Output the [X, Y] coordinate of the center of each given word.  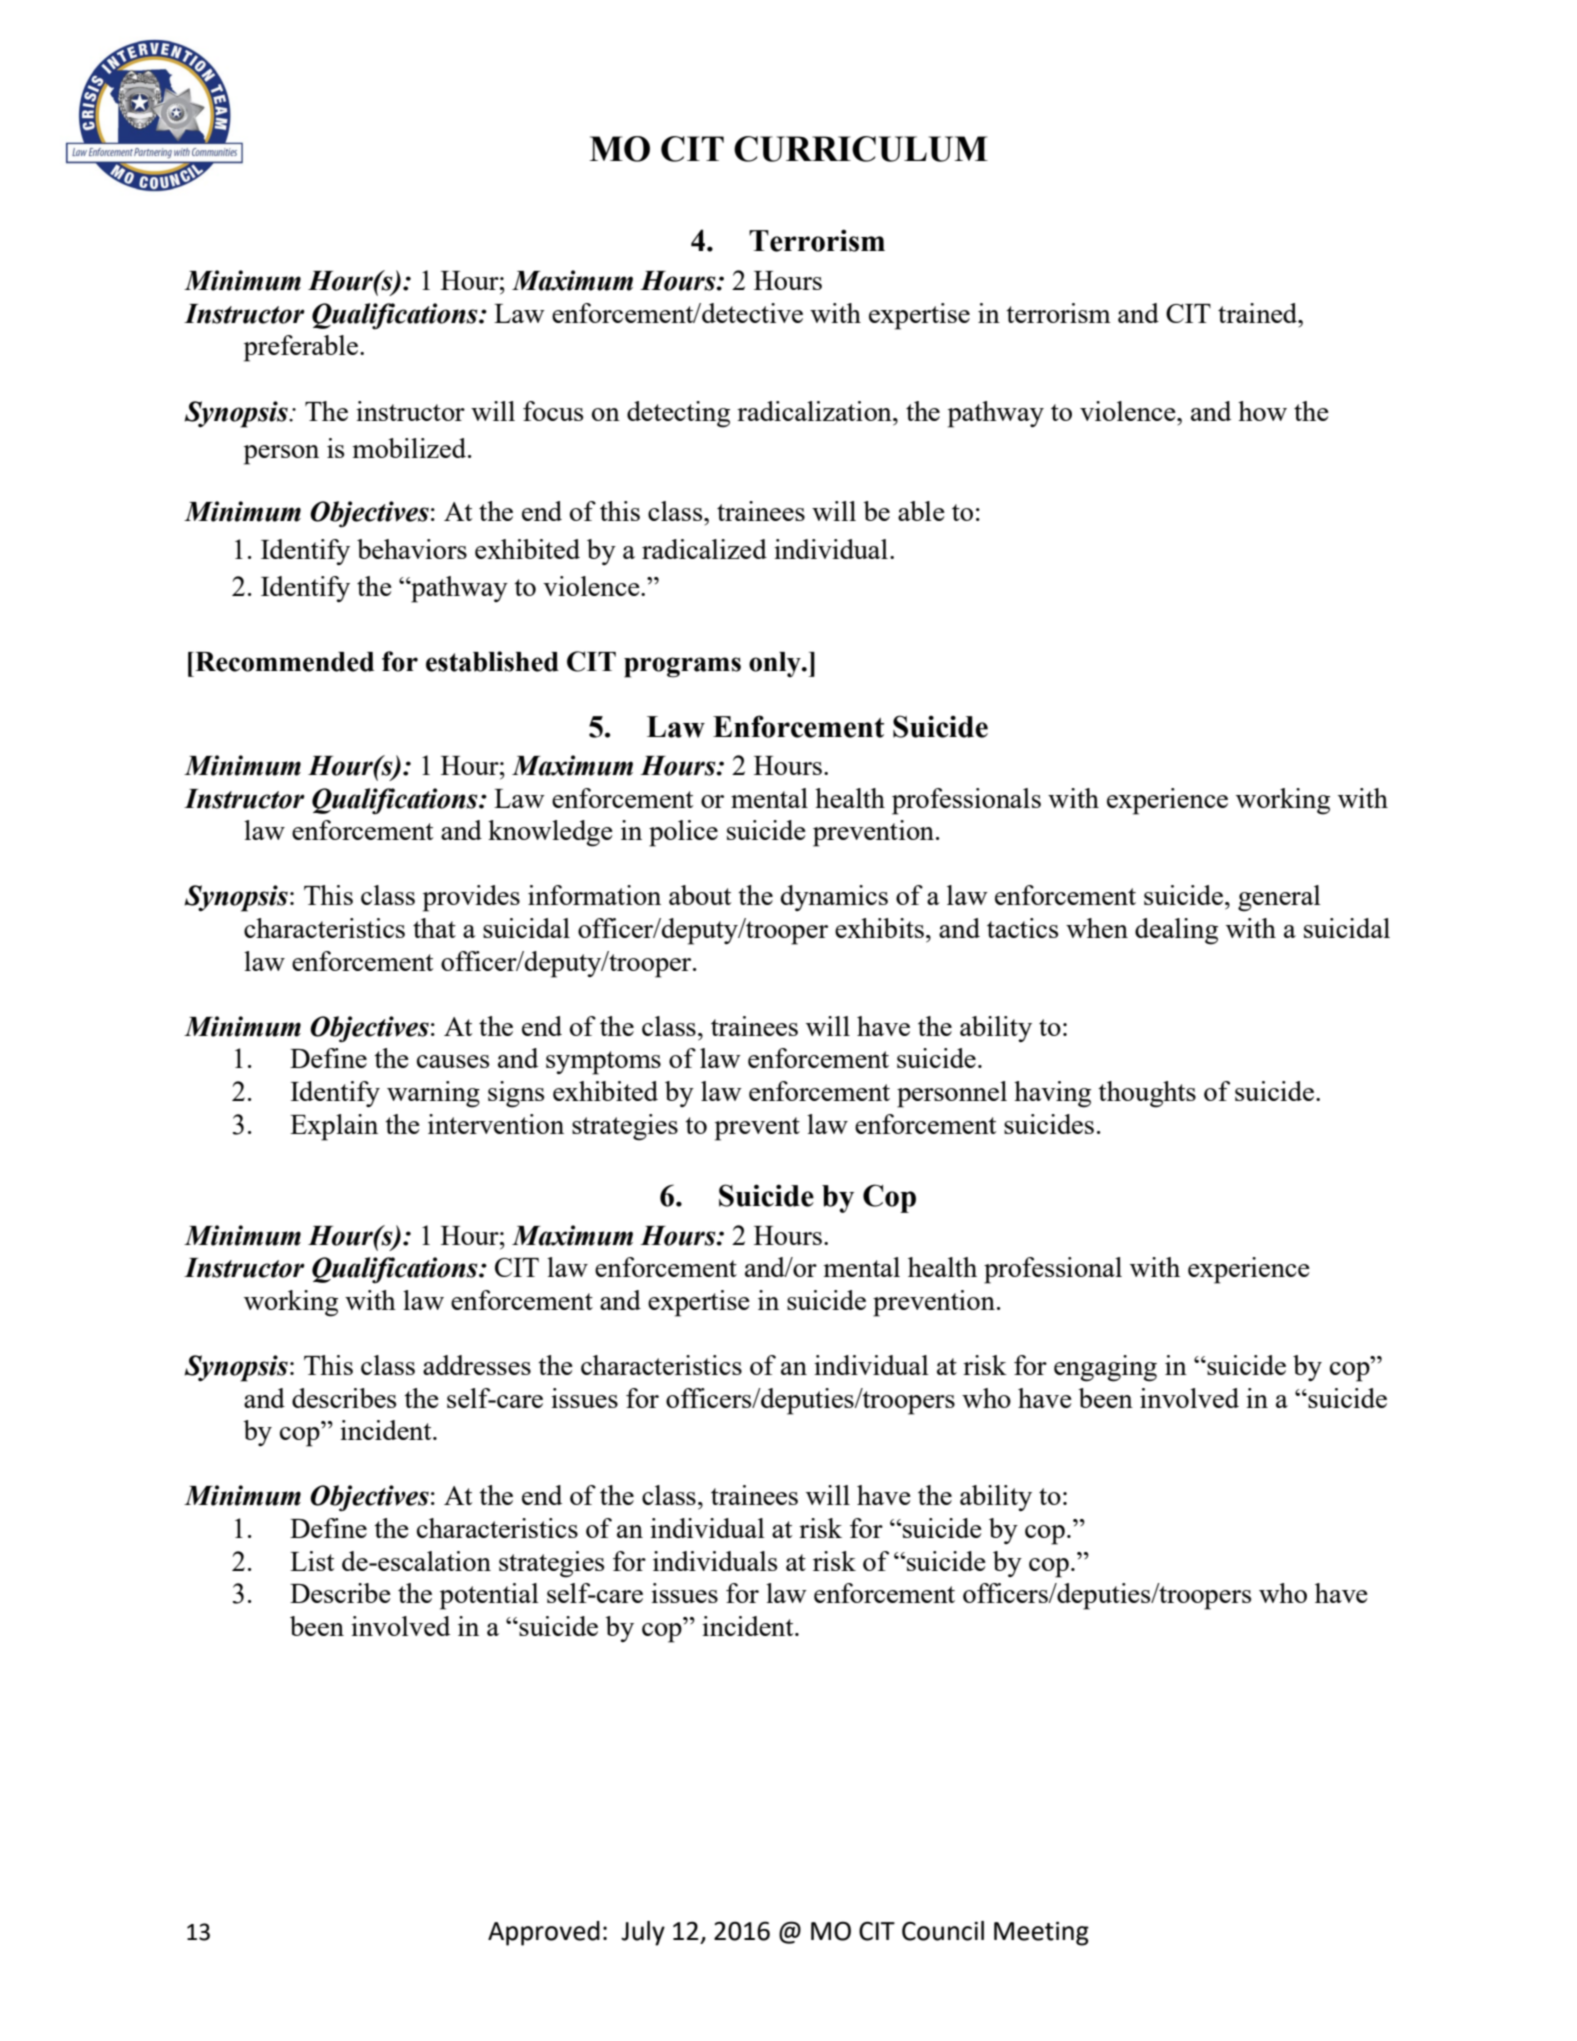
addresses [477, 1365]
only [776, 664]
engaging [1105, 1368]
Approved [544, 1933]
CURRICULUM [861, 149]
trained [1259, 313]
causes [453, 1061]
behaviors [412, 549]
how [1262, 411]
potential [489, 1596]
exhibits [879, 928]
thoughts [1147, 1094]
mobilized [410, 448]
